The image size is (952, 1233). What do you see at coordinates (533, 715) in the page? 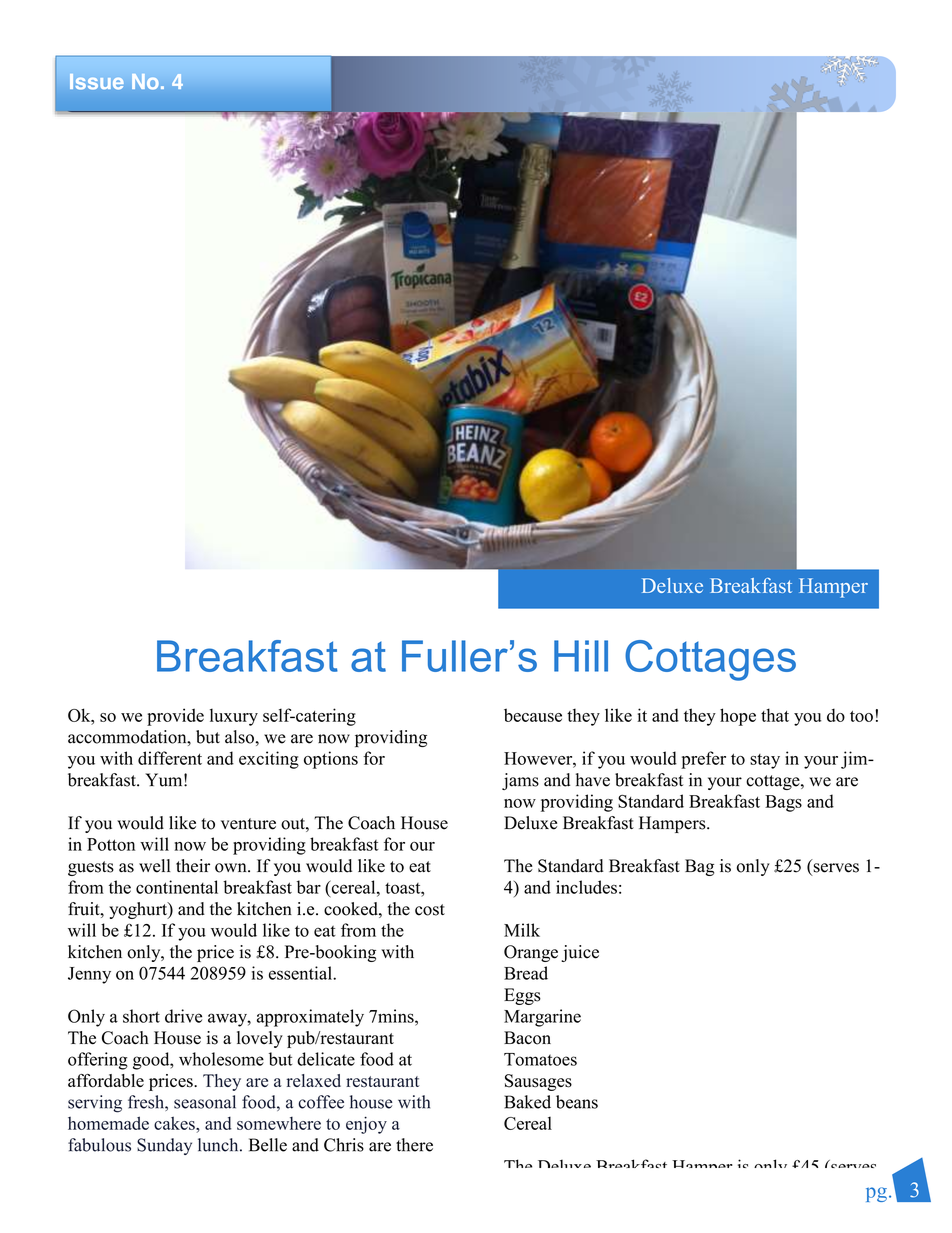
I see `because` at bounding box center [533, 715].
